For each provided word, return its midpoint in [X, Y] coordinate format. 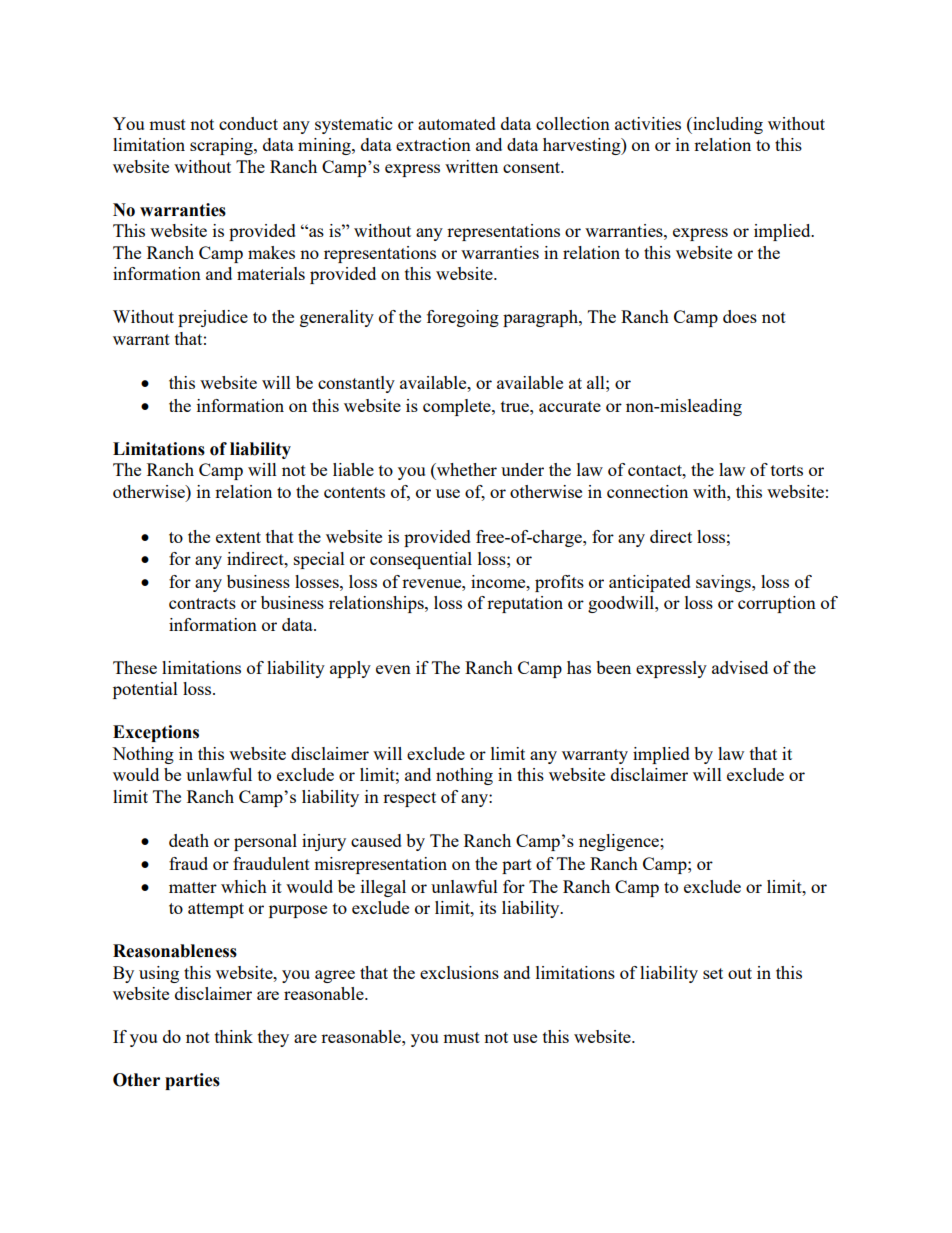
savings [724, 583]
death [189, 840]
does [740, 316]
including [727, 125]
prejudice [213, 318]
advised [740, 667]
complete [458, 407]
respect [409, 799]
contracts [202, 603]
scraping [222, 146]
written [471, 166]
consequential [421, 560]
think [234, 1036]
